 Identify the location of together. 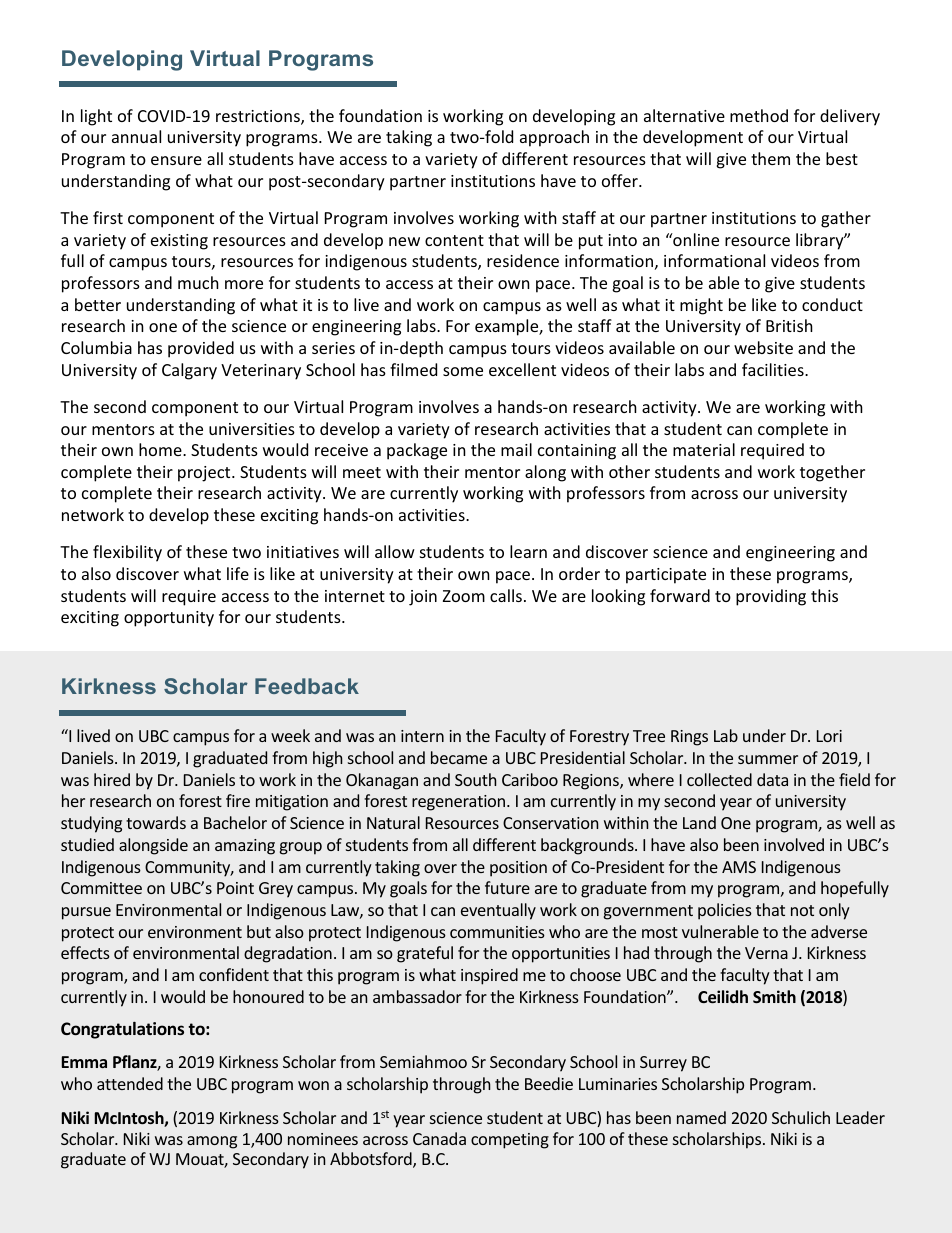
(832, 473).
